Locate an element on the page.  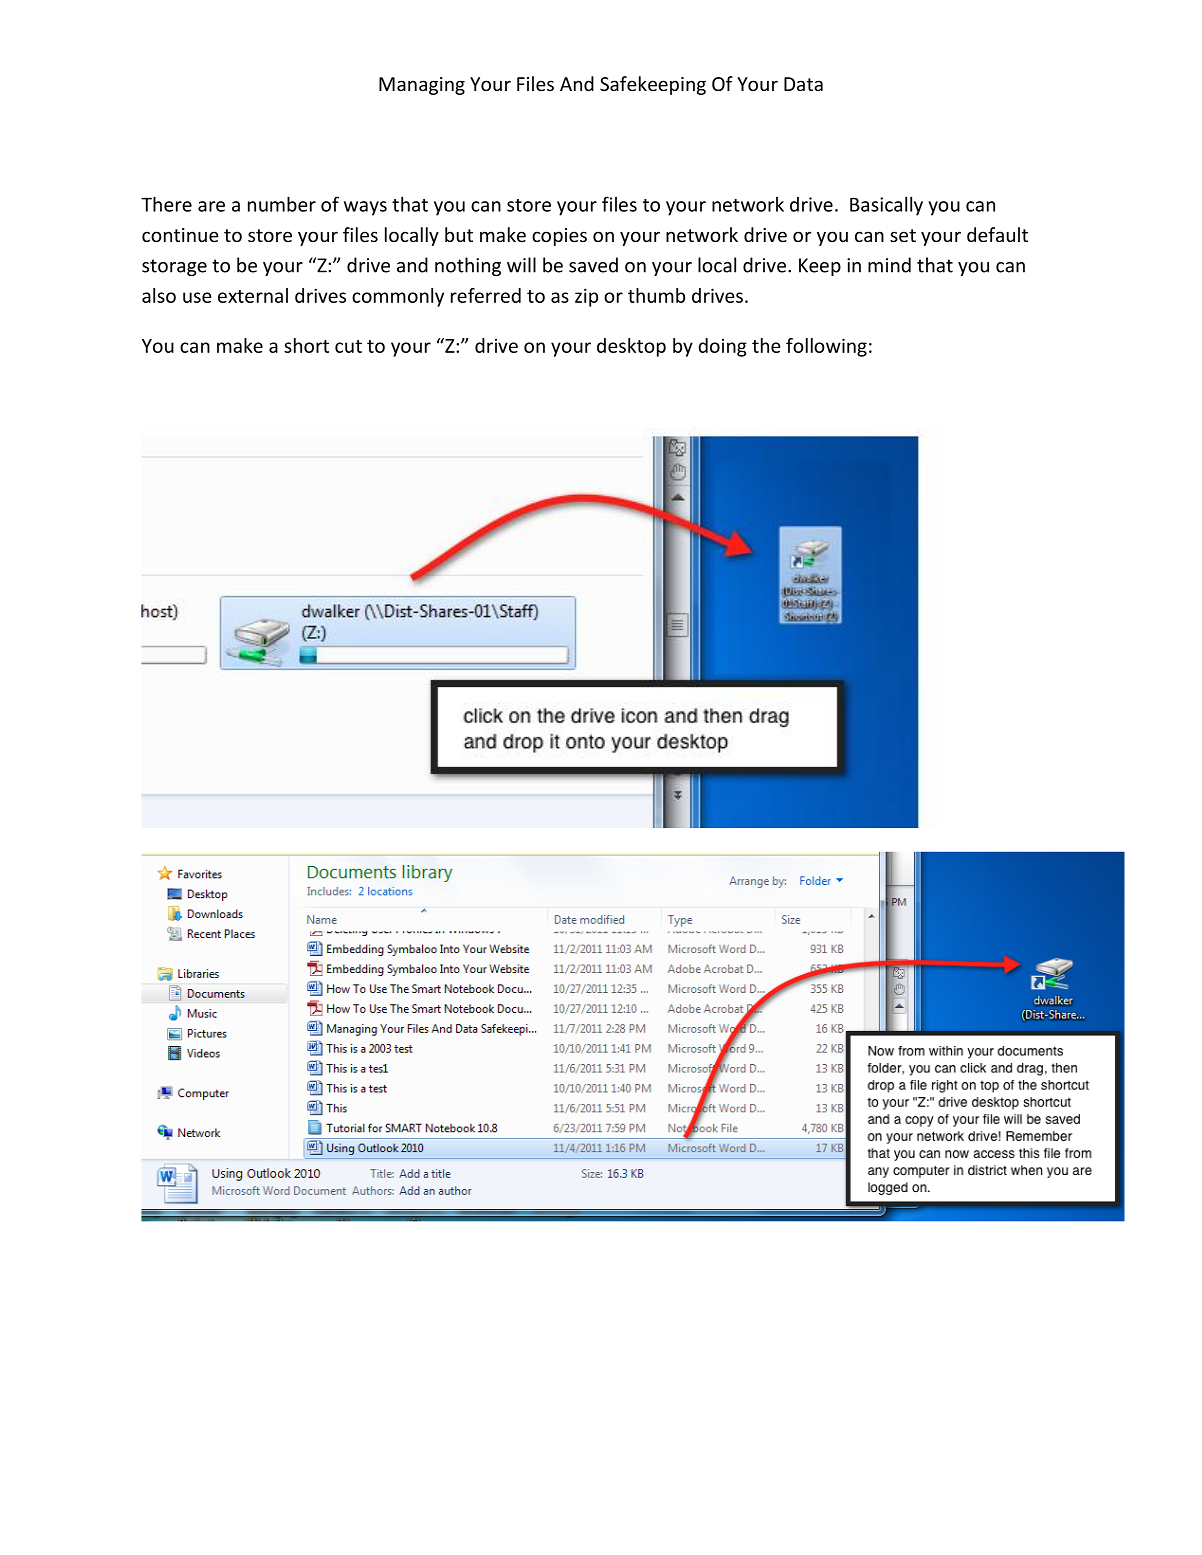
storage is located at coordinates (174, 267).
